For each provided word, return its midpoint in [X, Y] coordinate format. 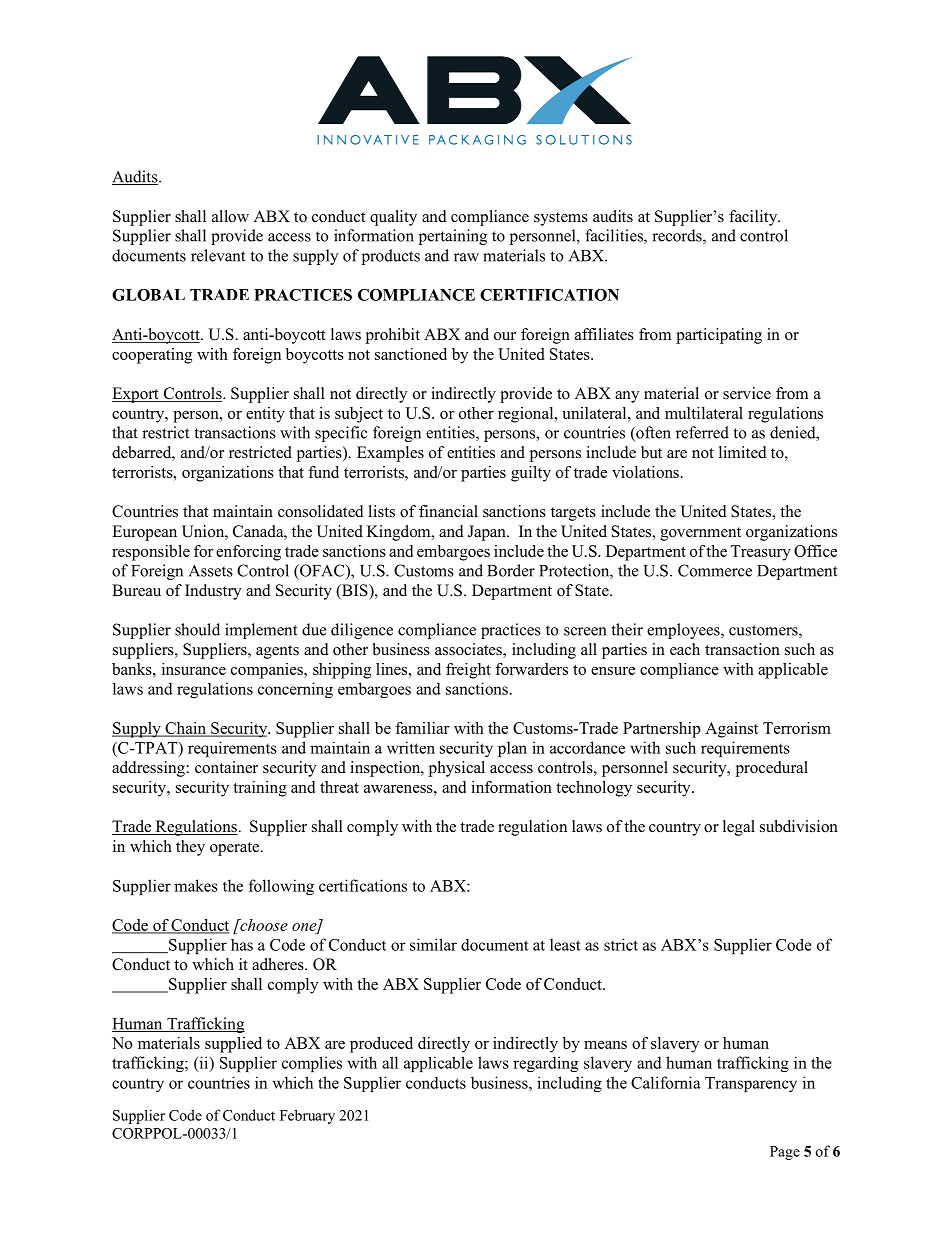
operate [236, 849]
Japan [488, 533]
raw [466, 257]
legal [739, 828]
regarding [545, 1064]
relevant [218, 255]
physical [457, 769]
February [307, 1117]
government [700, 534]
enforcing [248, 553]
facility [754, 218]
